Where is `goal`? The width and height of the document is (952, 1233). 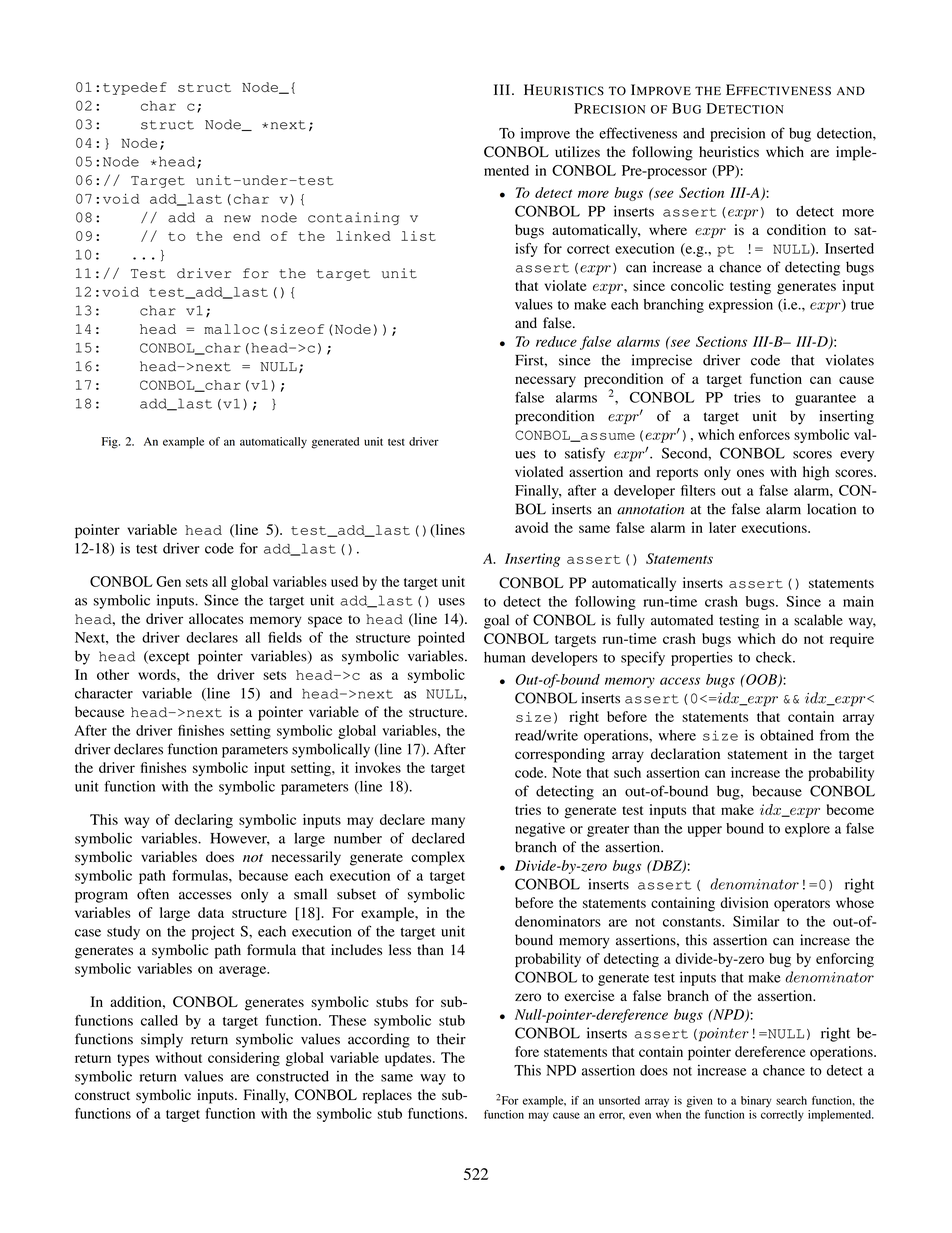
goal is located at coordinates (496, 621).
